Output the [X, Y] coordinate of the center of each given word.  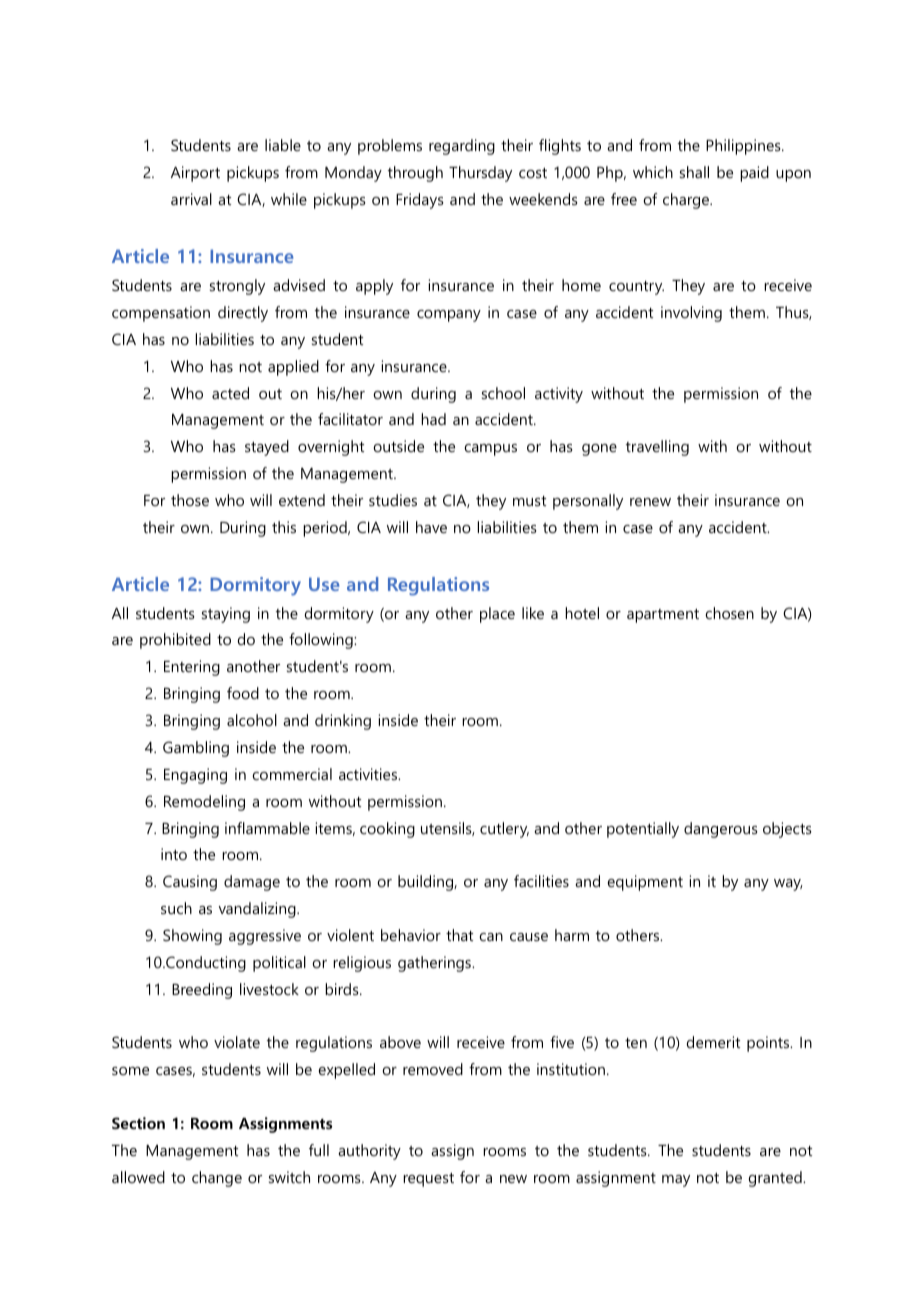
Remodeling [204, 803]
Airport [195, 174]
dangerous [721, 830]
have [431, 527]
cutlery [504, 830]
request [428, 1180]
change [217, 1179]
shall [694, 172]
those [190, 500]
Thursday [480, 174]
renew [650, 502]
